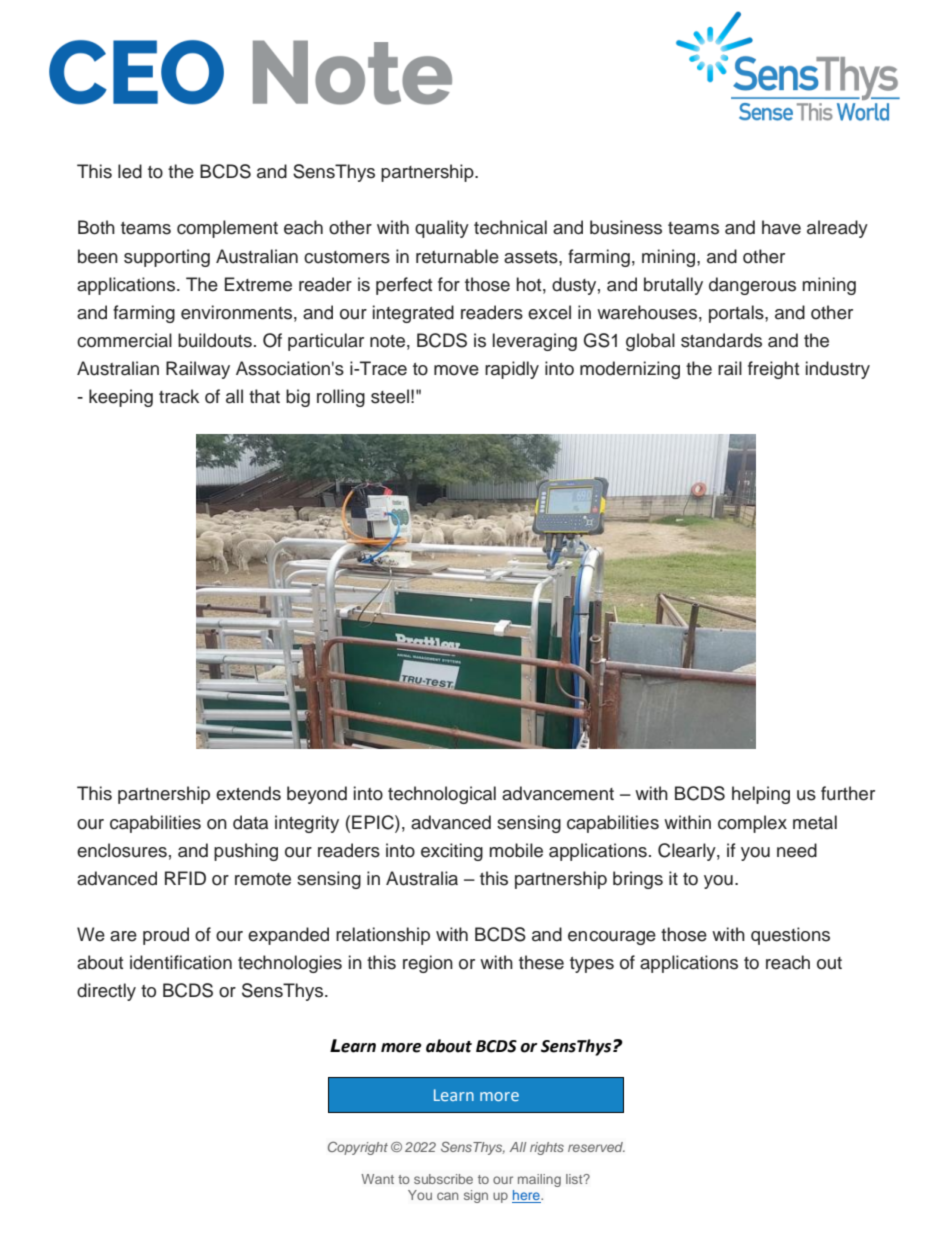 The image size is (952, 1233). What do you see at coordinates (790, 936) in the screenshot?
I see `questions` at bounding box center [790, 936].
